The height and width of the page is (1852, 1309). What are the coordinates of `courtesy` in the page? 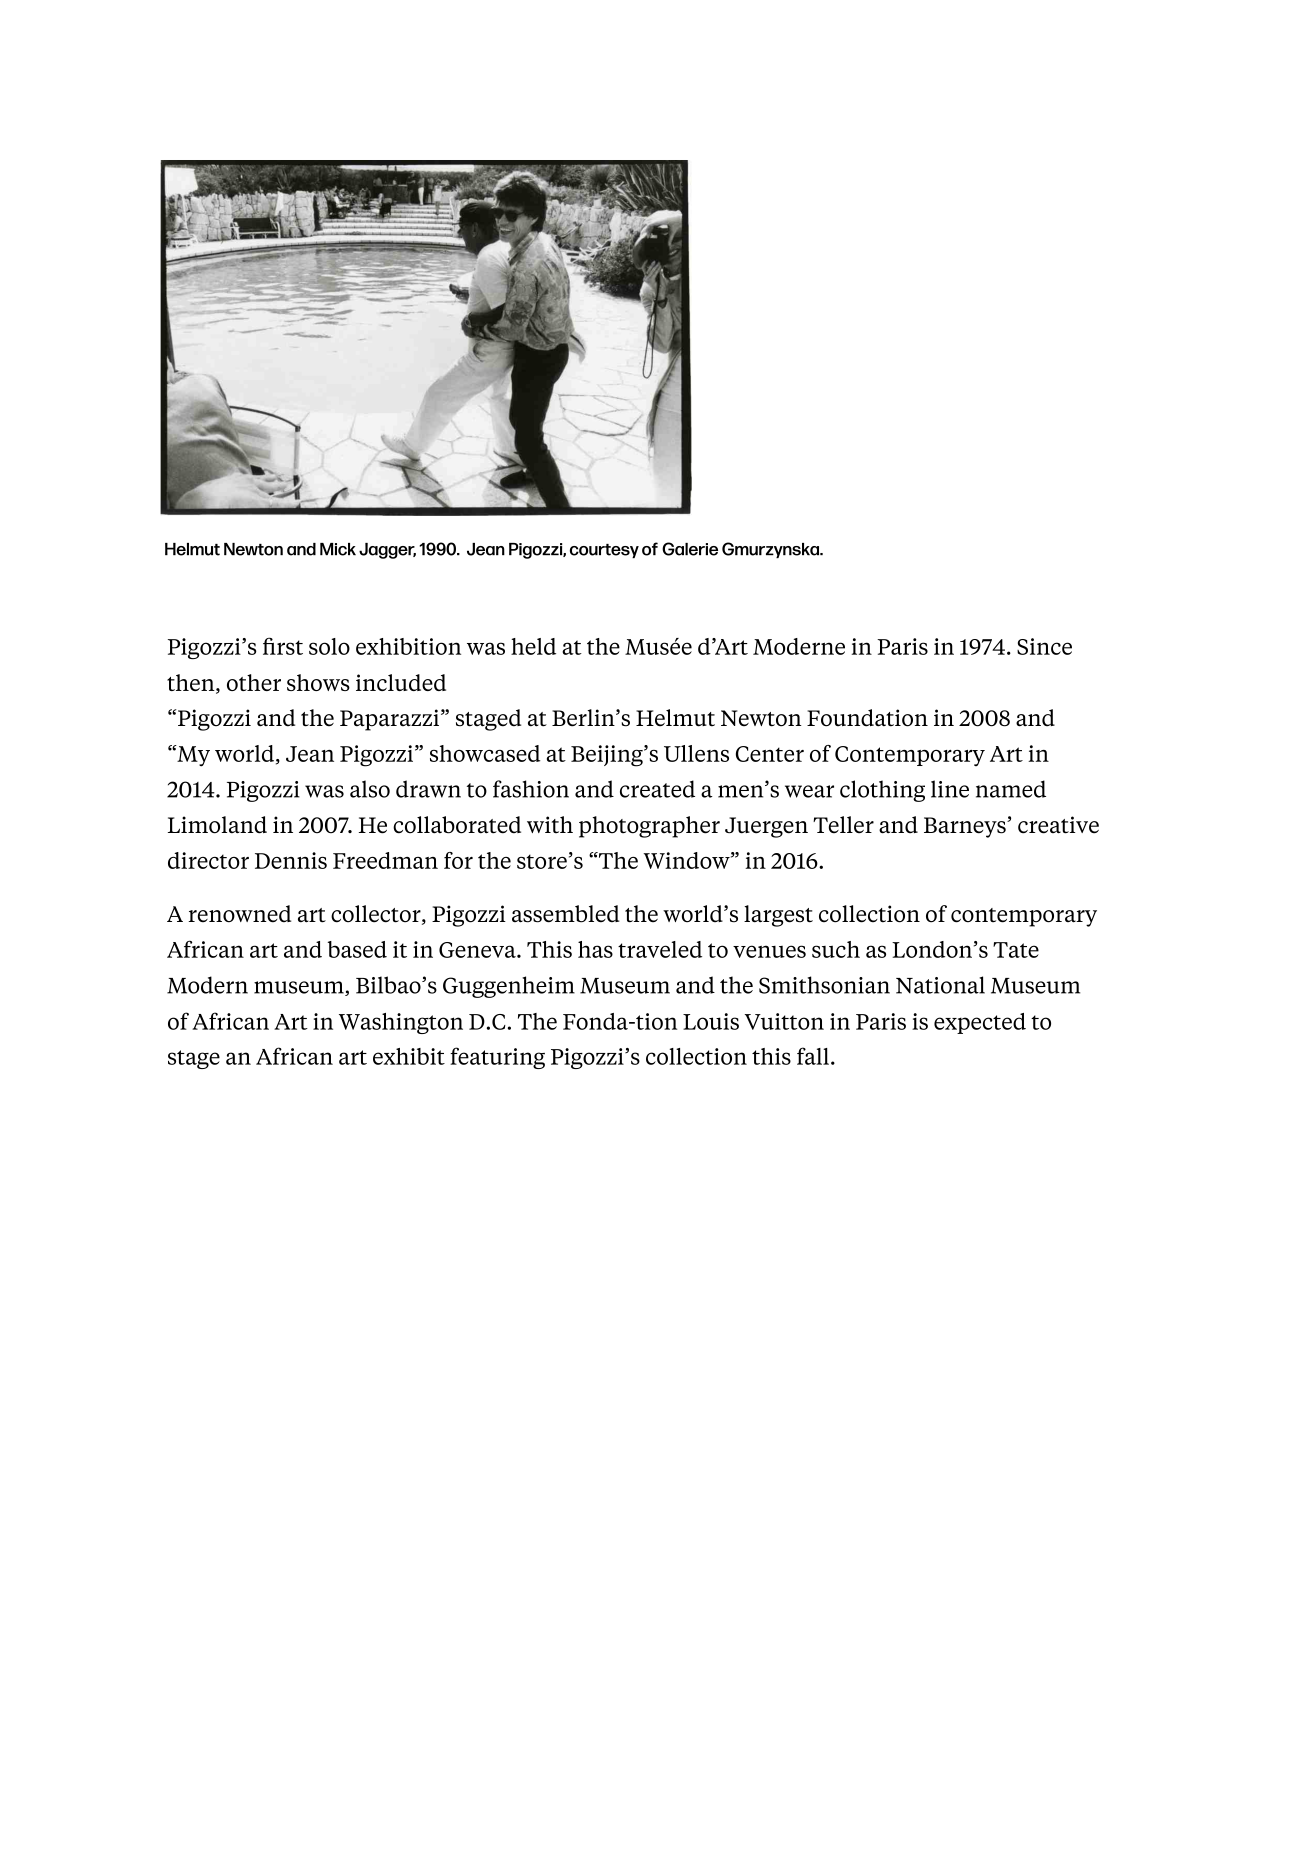 It's located at (604, 551).
